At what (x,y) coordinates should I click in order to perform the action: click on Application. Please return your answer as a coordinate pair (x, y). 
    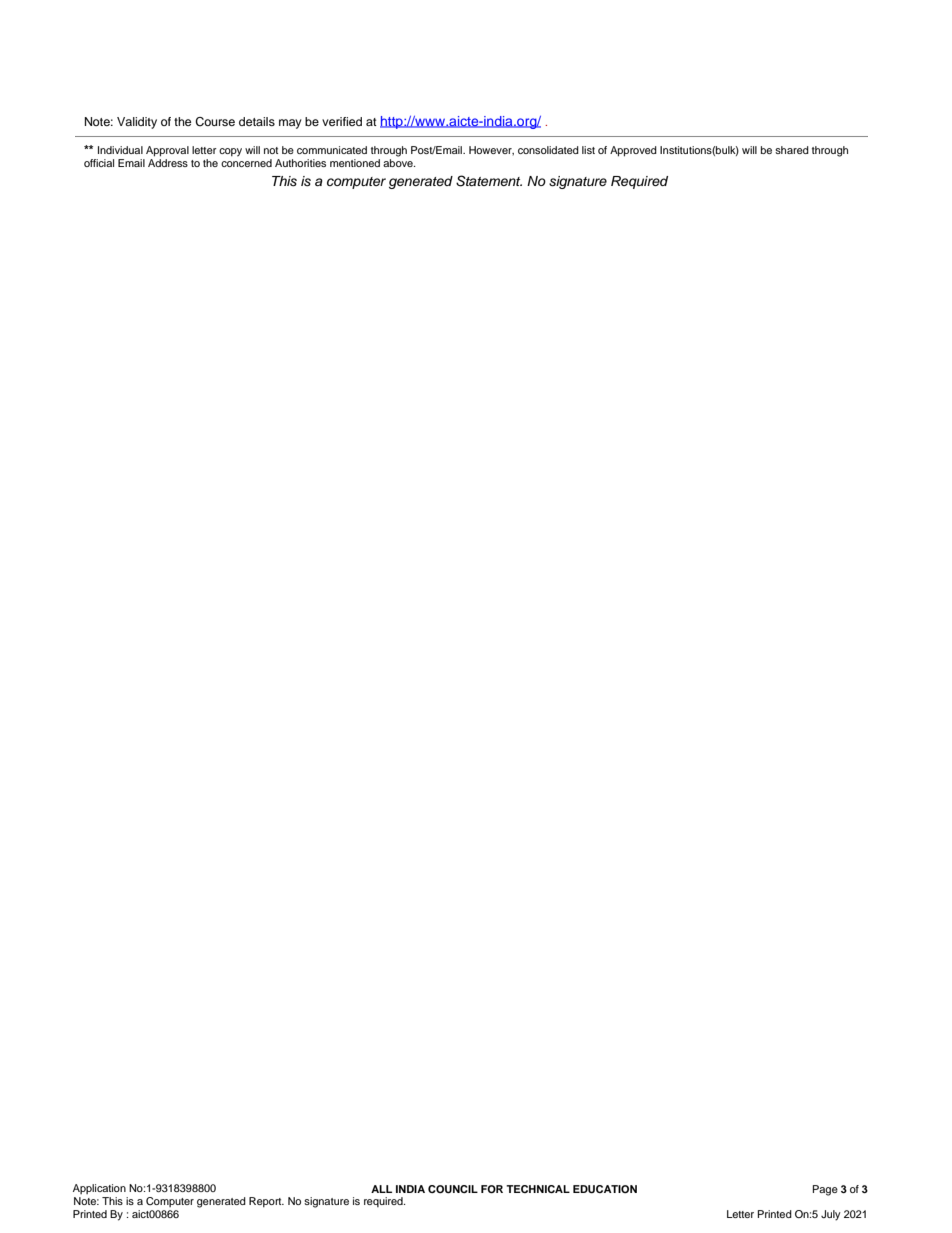
    Looking at the image, I should click on (99, 1189).
